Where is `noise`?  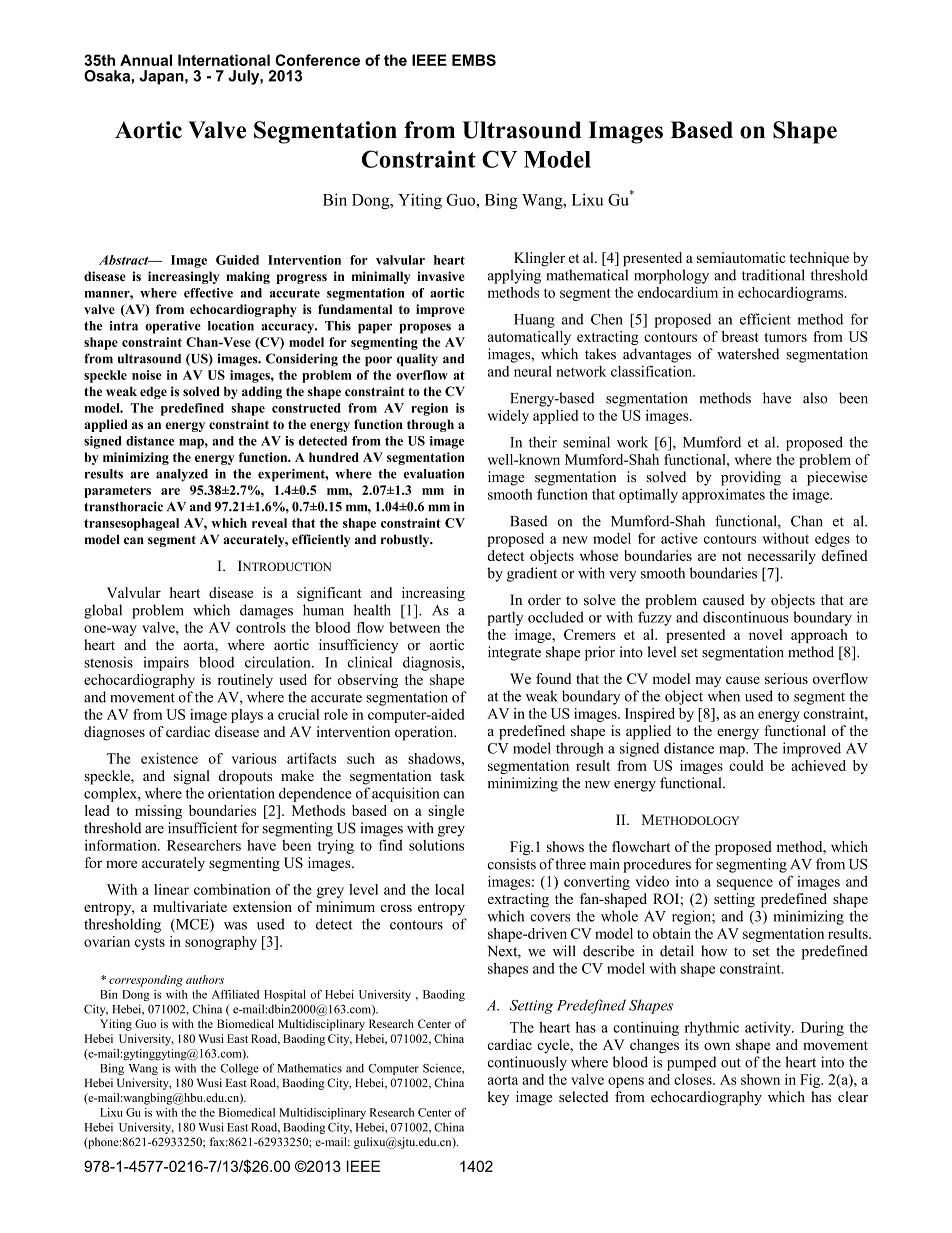
noise is located at coordinates (147, 375).
